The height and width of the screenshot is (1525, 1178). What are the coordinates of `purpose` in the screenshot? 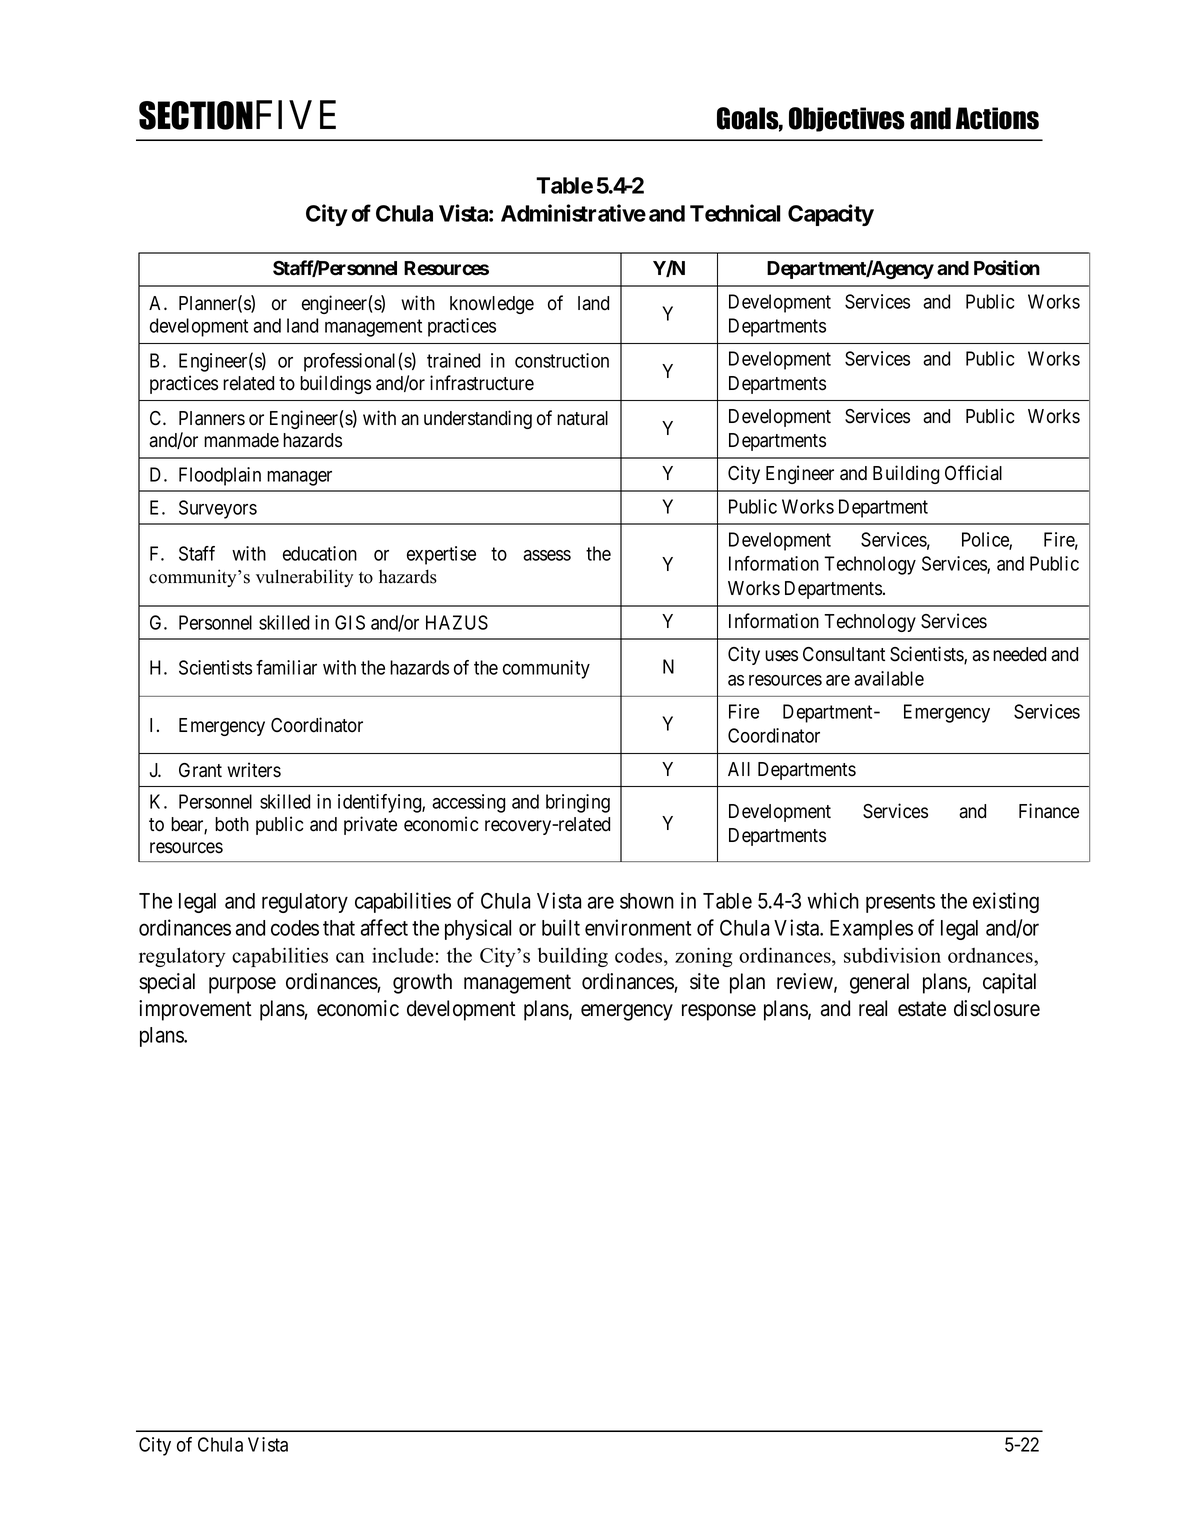 It's located at (242, 985).
